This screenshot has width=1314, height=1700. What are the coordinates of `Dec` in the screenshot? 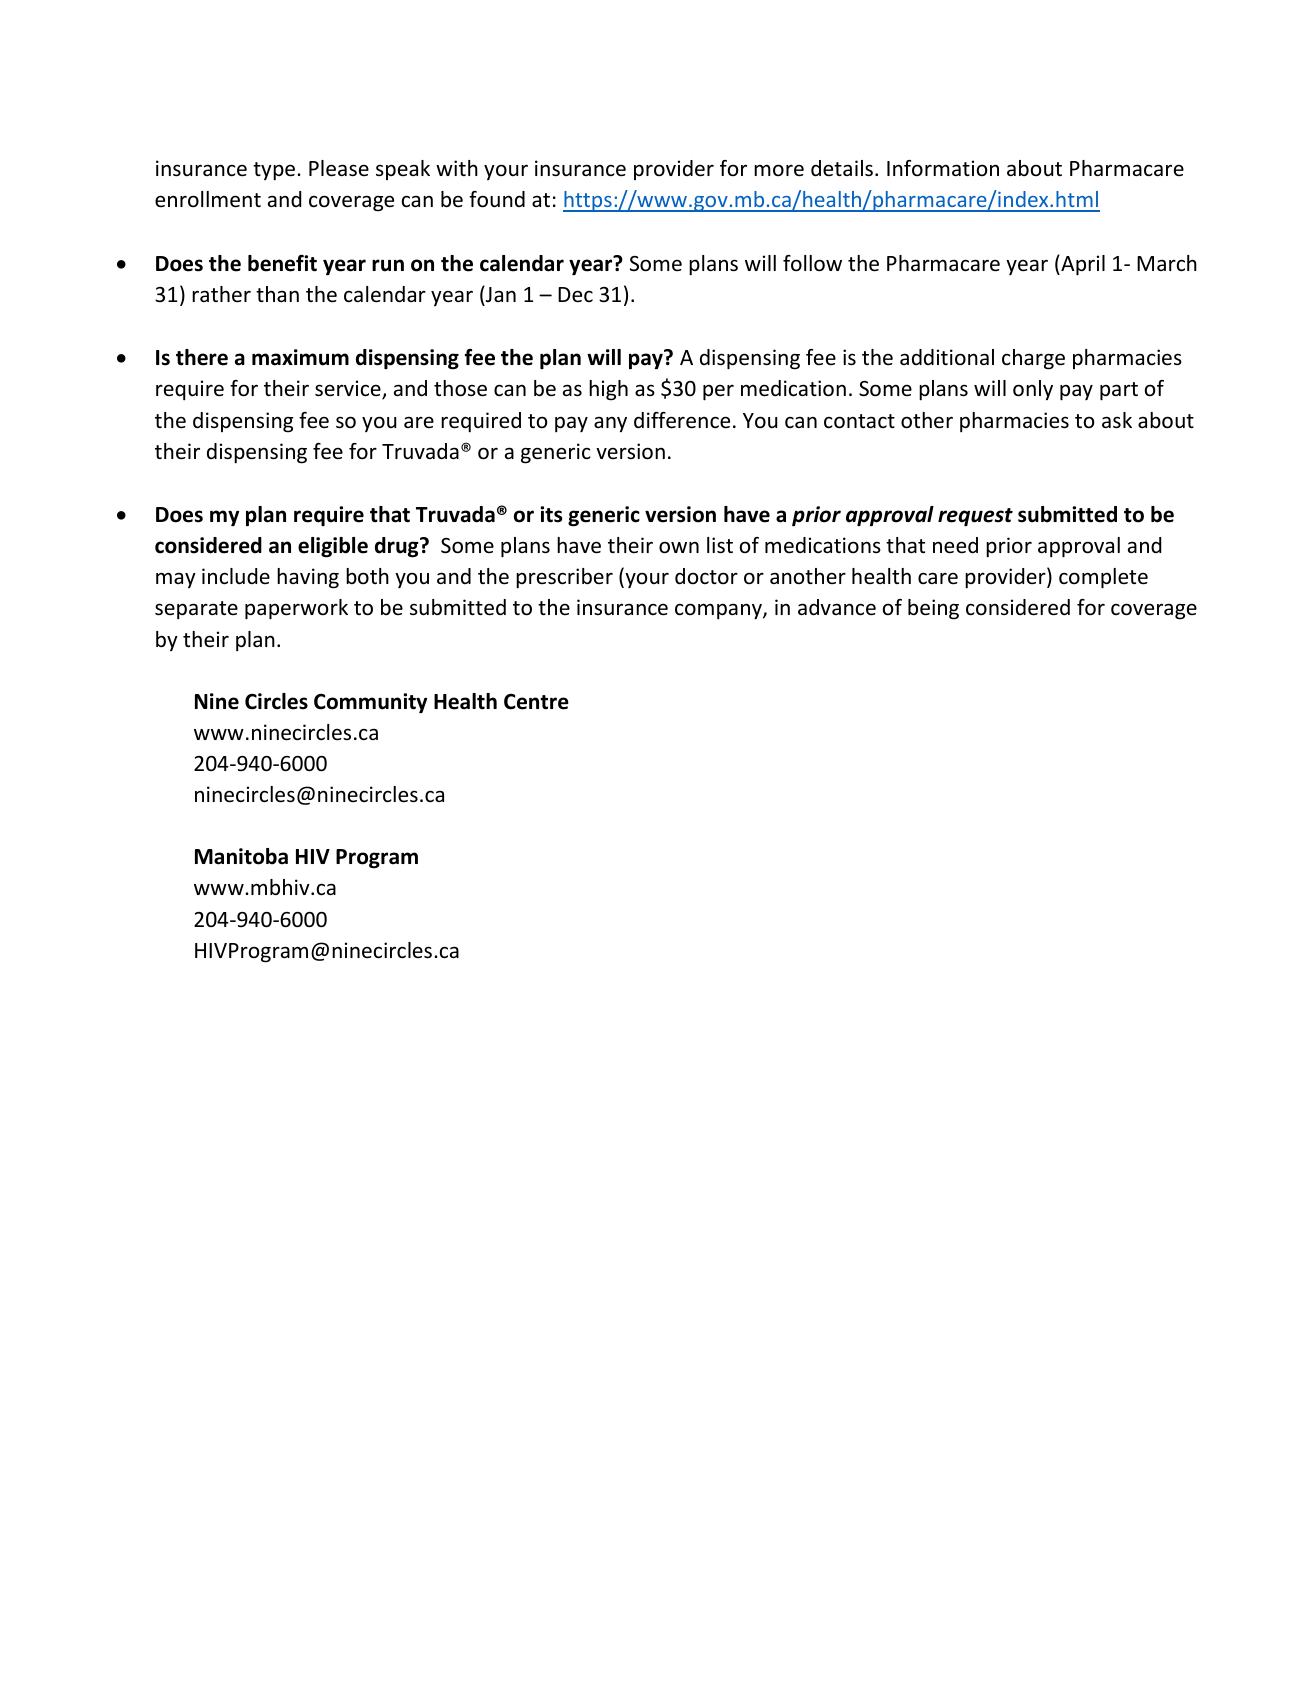 It's located at (575, 295).
